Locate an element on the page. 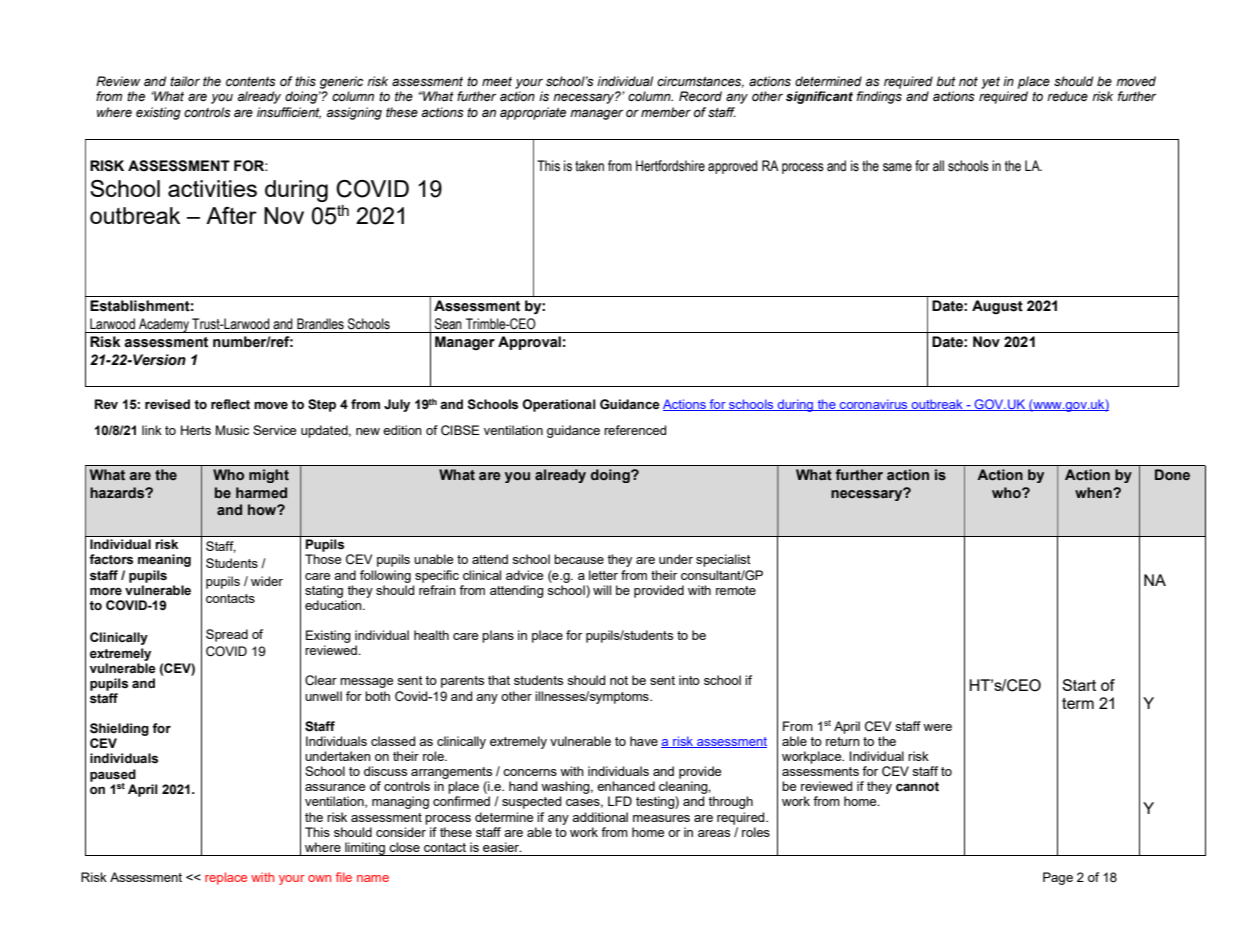 This image has width=1233, height=952. into is located at coordinates (689, 680).
